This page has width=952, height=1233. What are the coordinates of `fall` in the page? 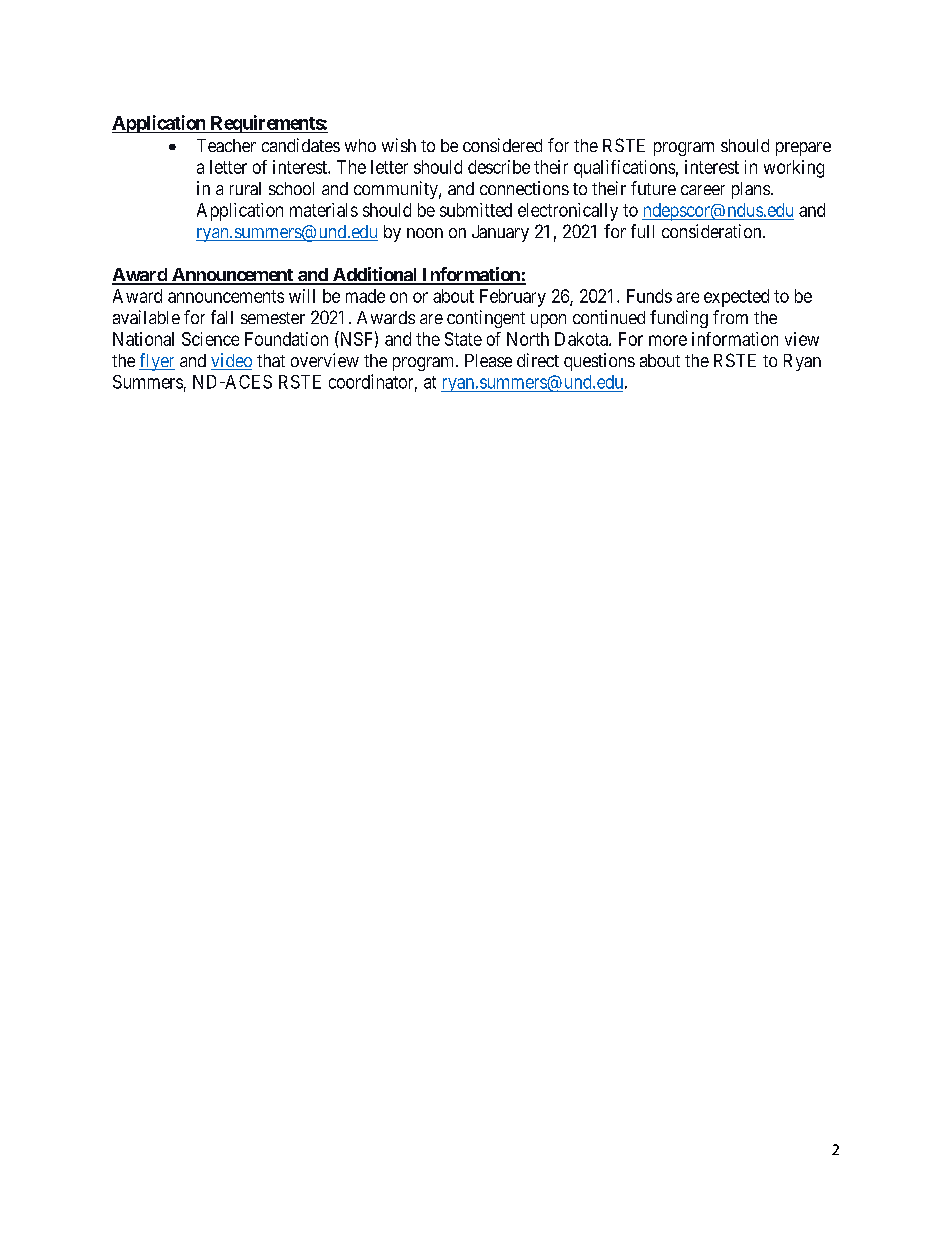 It's located at (222, 317).
